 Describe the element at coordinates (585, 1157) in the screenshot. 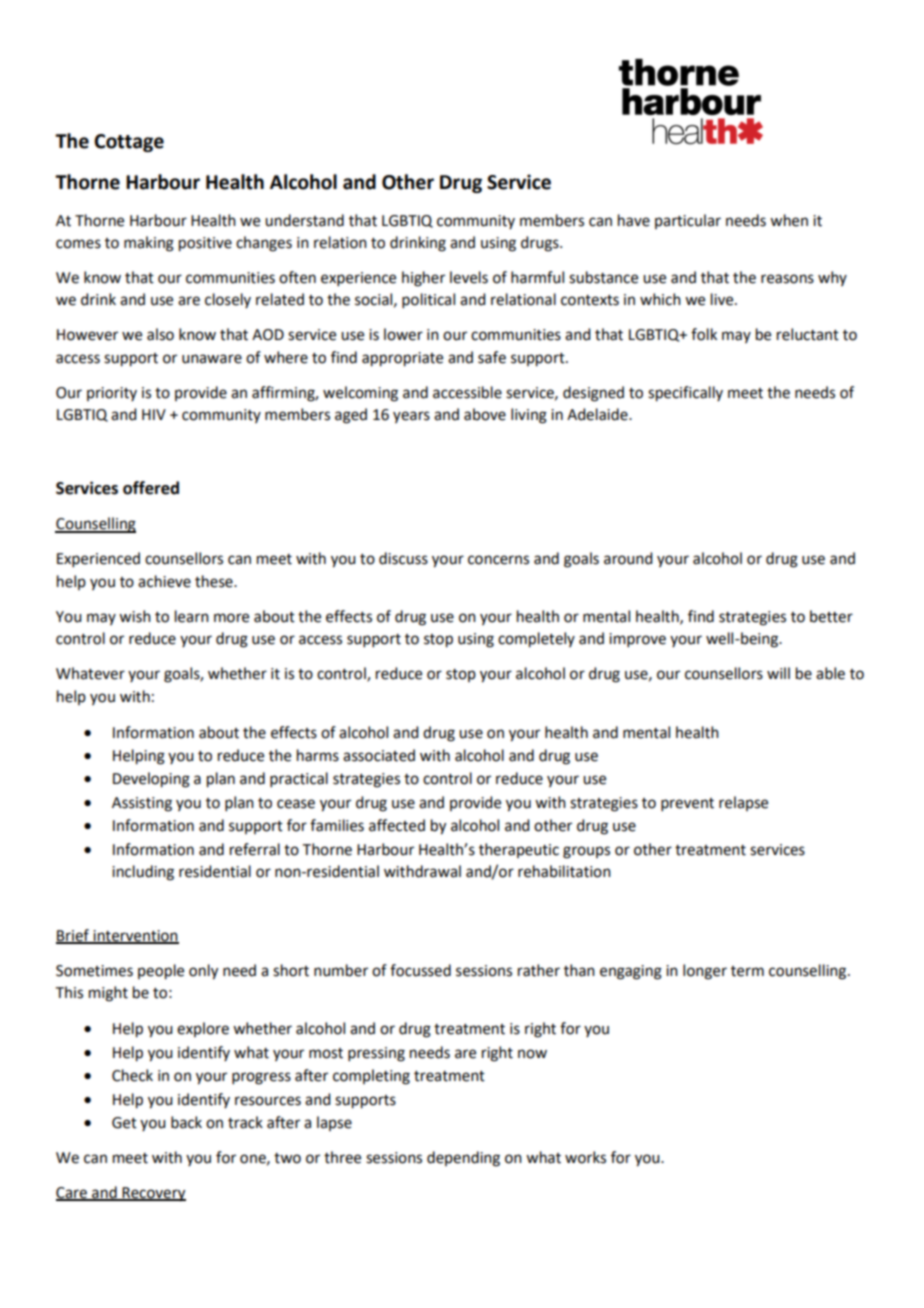

I see `works` at that location.
